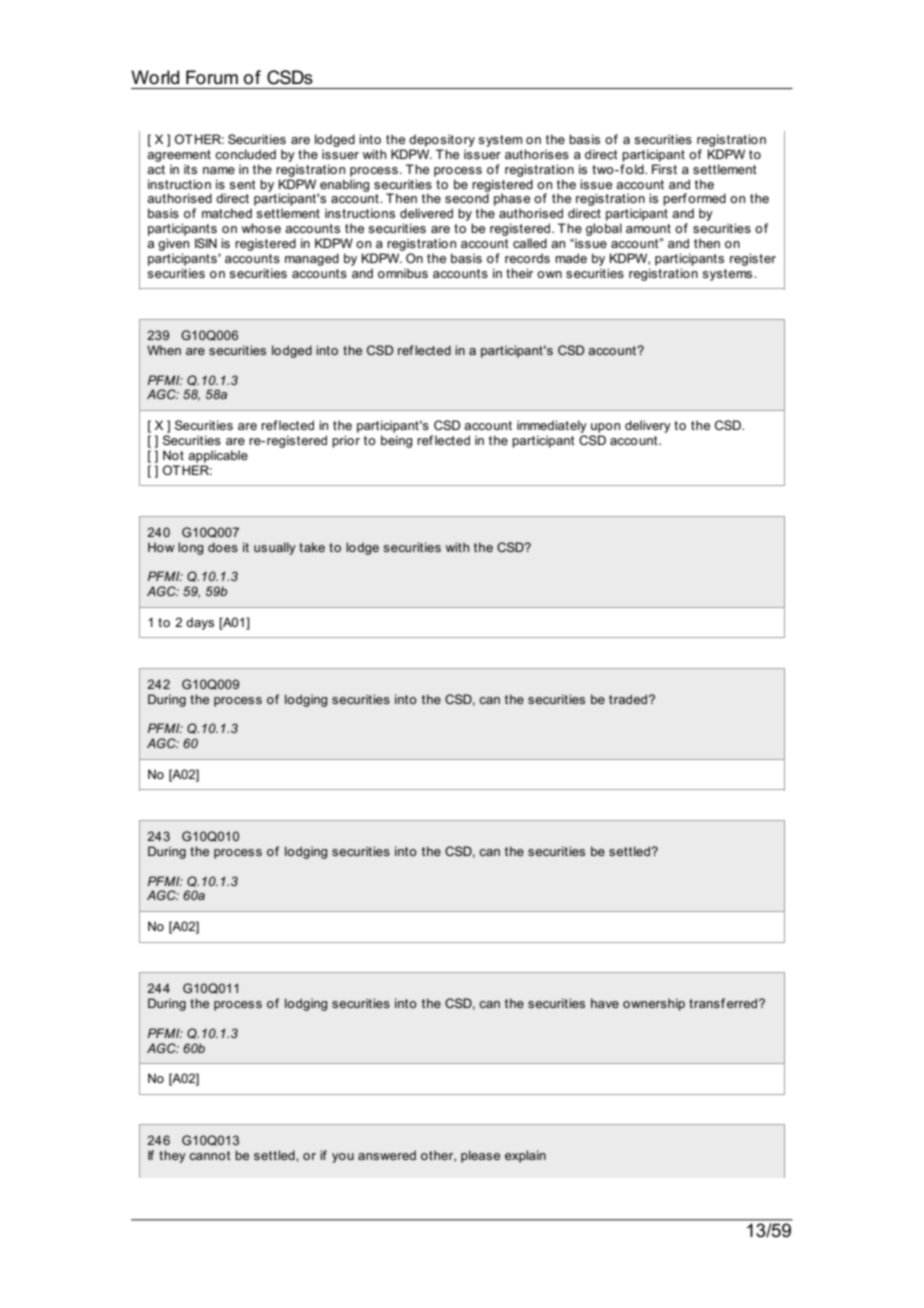  What do you see at coordinates (605, 428) in the screenshot?
I see `upon` at bounding box center [605, 428].
